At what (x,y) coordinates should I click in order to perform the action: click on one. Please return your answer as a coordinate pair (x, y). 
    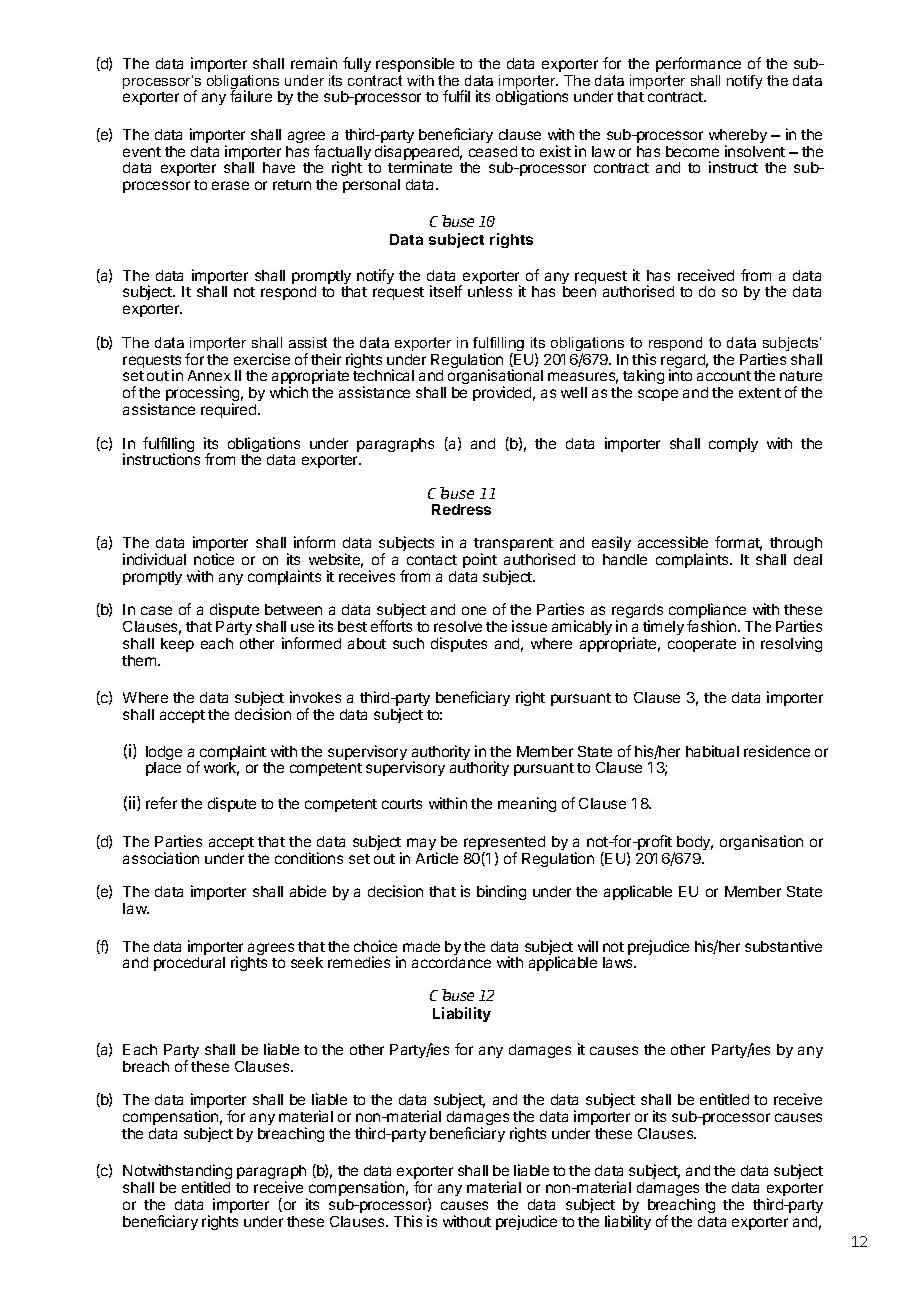
    Looking at the image, I should click on (474, 610).
